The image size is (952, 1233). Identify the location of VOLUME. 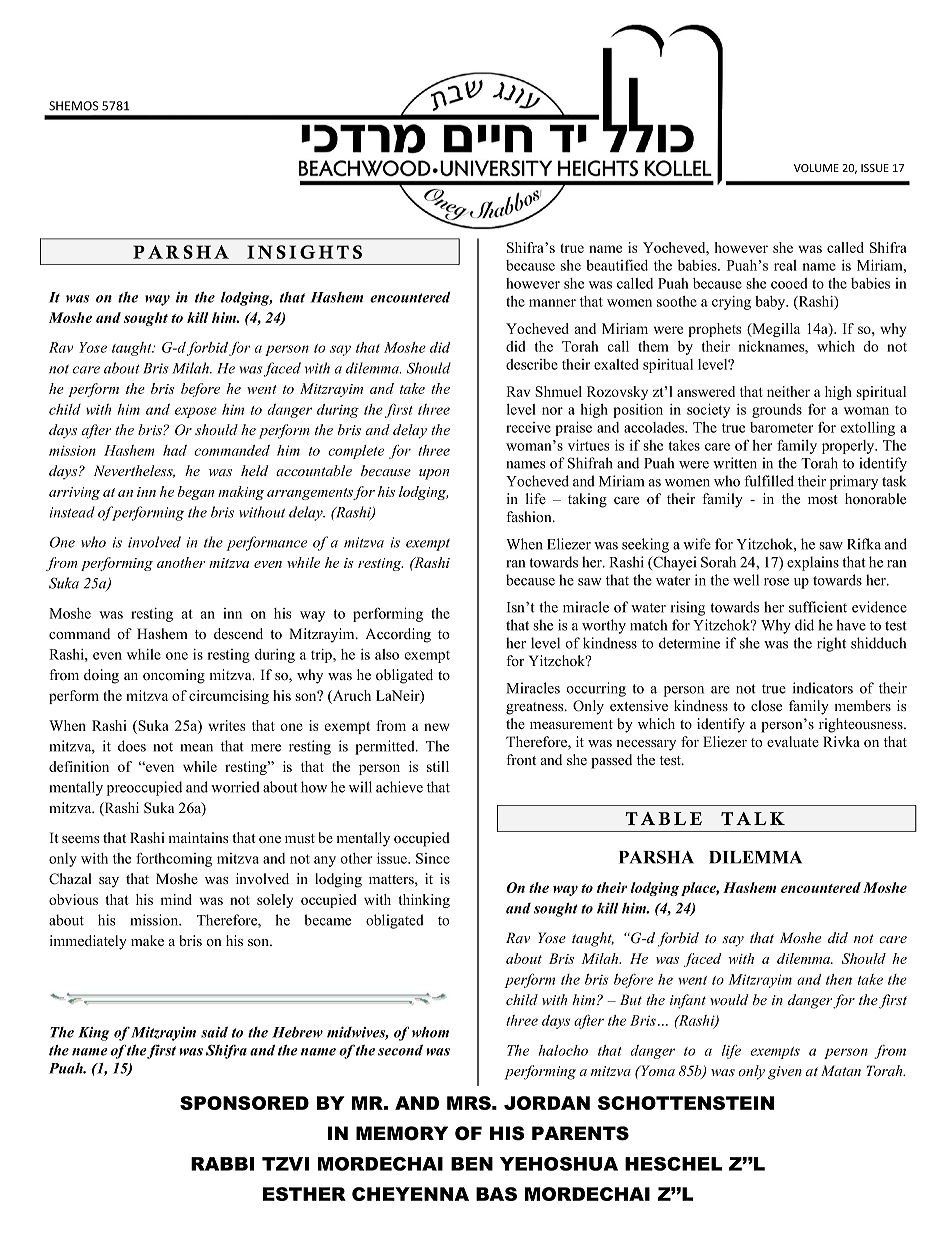
(816, 168).
